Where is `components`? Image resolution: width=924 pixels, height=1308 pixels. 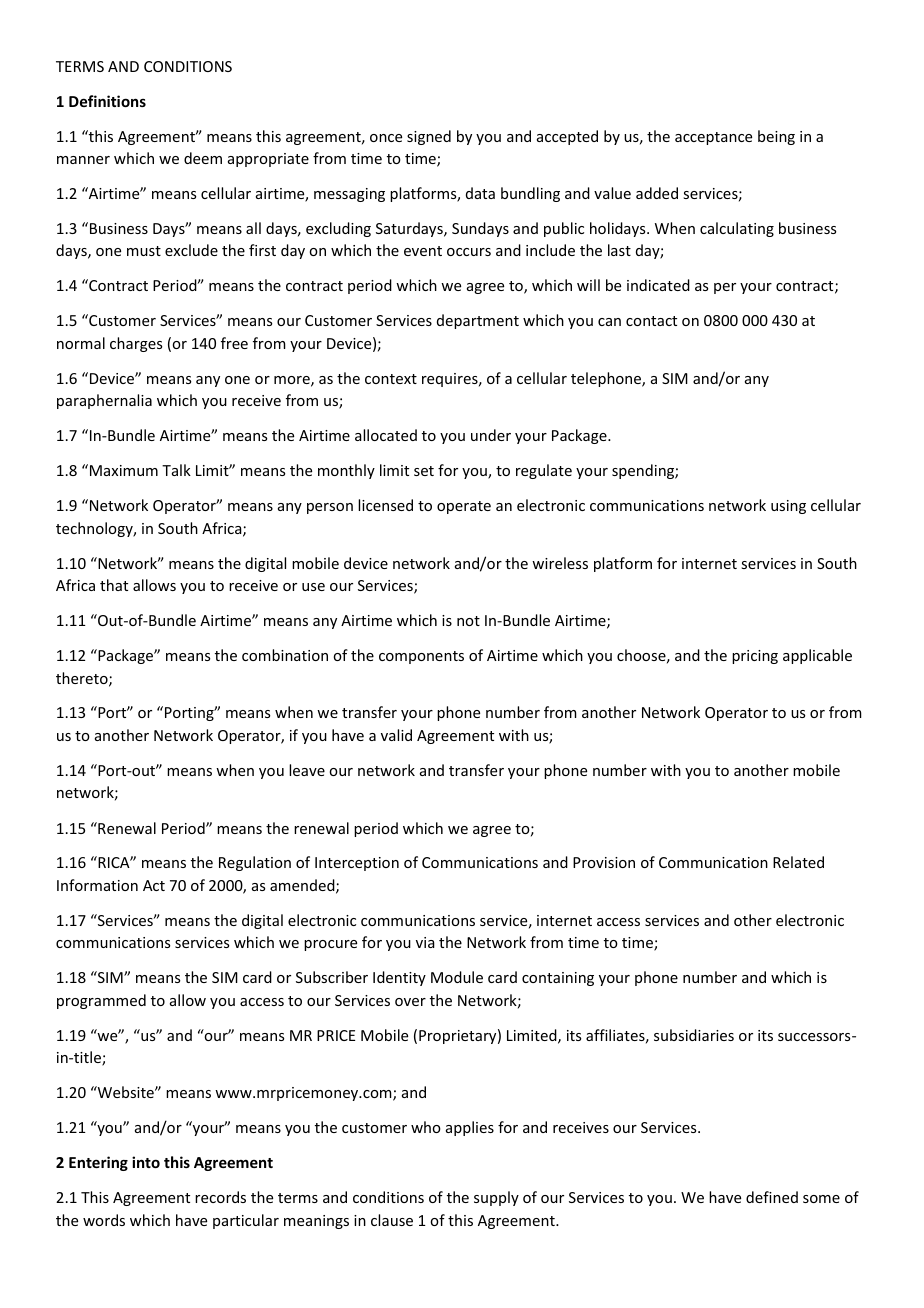 components is located at coordinates (421, 657).
